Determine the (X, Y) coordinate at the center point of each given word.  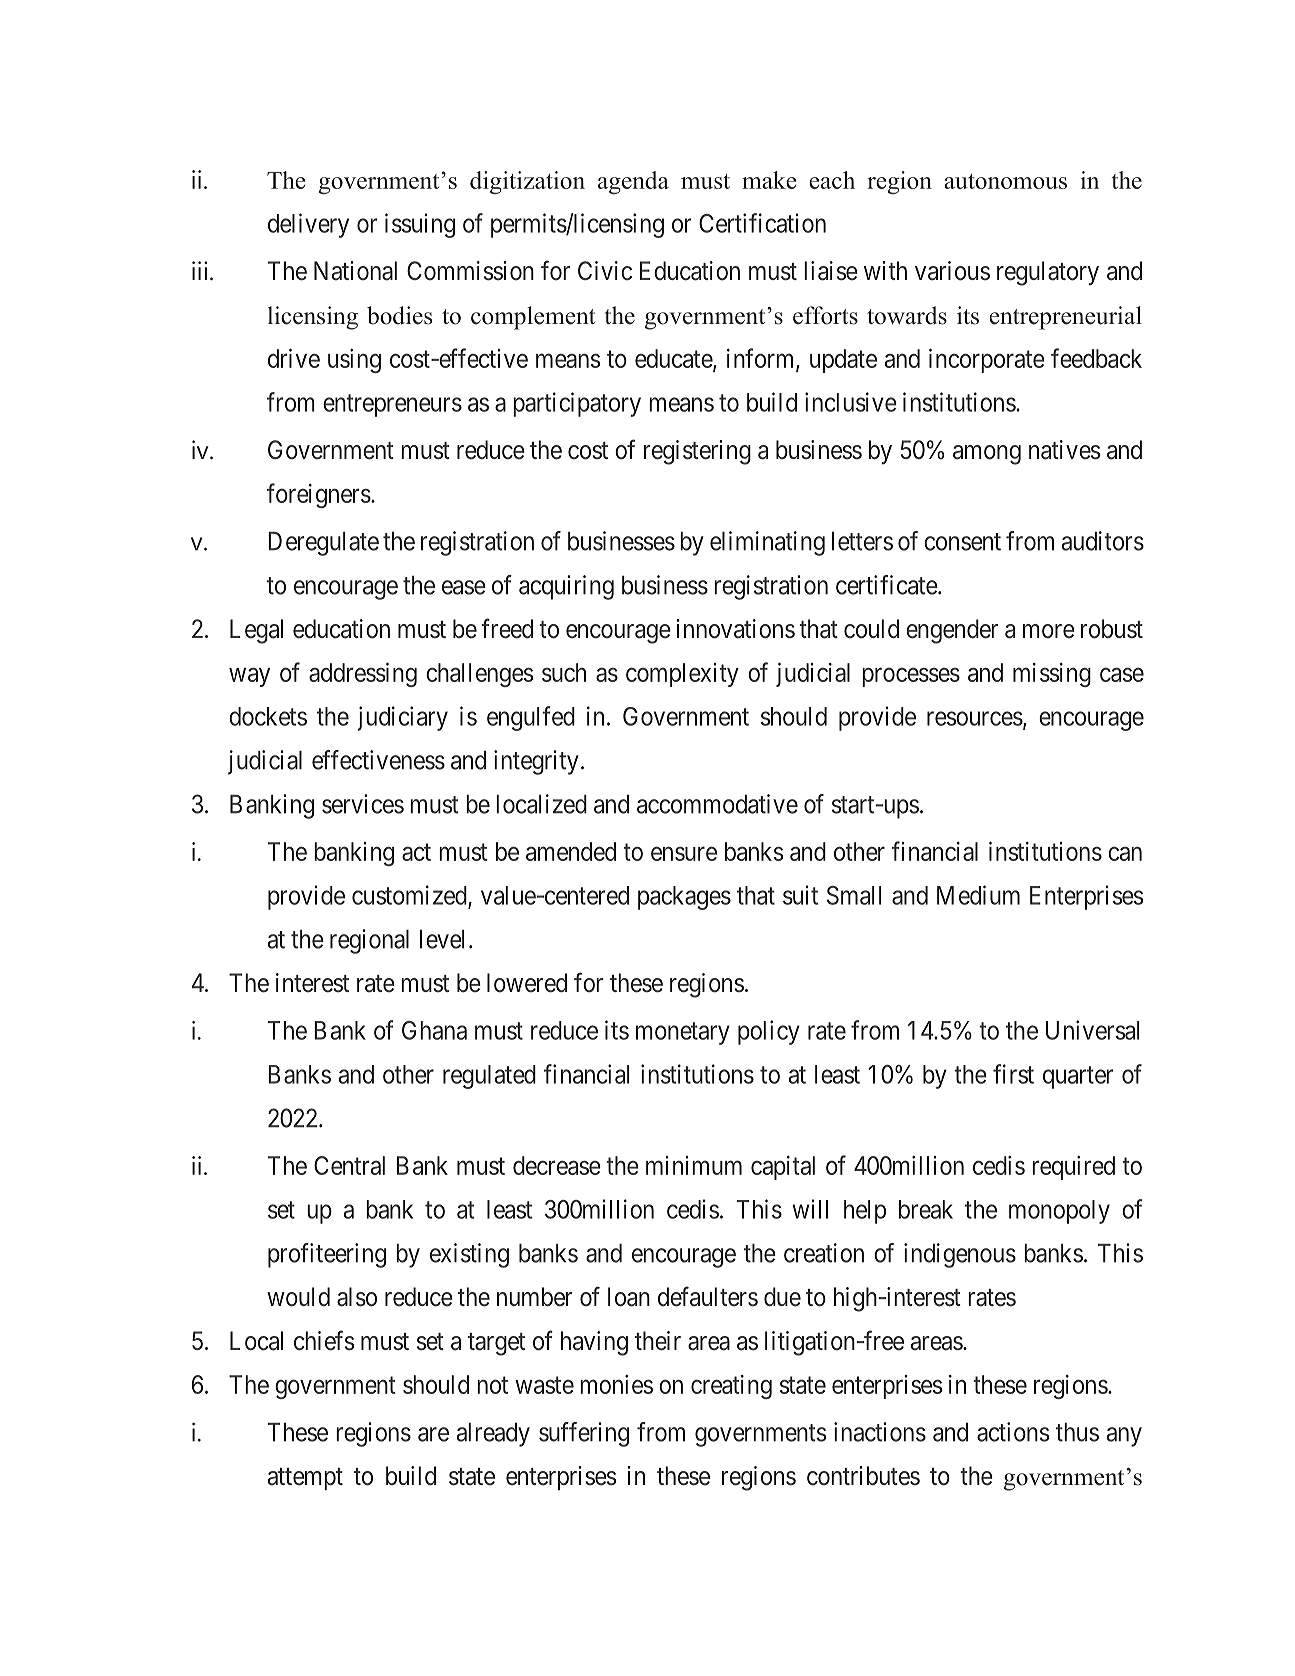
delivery (308, 225)
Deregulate (323, 544)
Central (349, 1165)
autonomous (1005, 181)
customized (410, 896)
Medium (978, 895)
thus (1077, 1432)
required (1073, 1168)
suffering (584, 1434)
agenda (633, 182)
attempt (305, 1479)
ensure (684, 853)
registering (697, 452)
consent (962, 542)
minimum (694, 1165)
